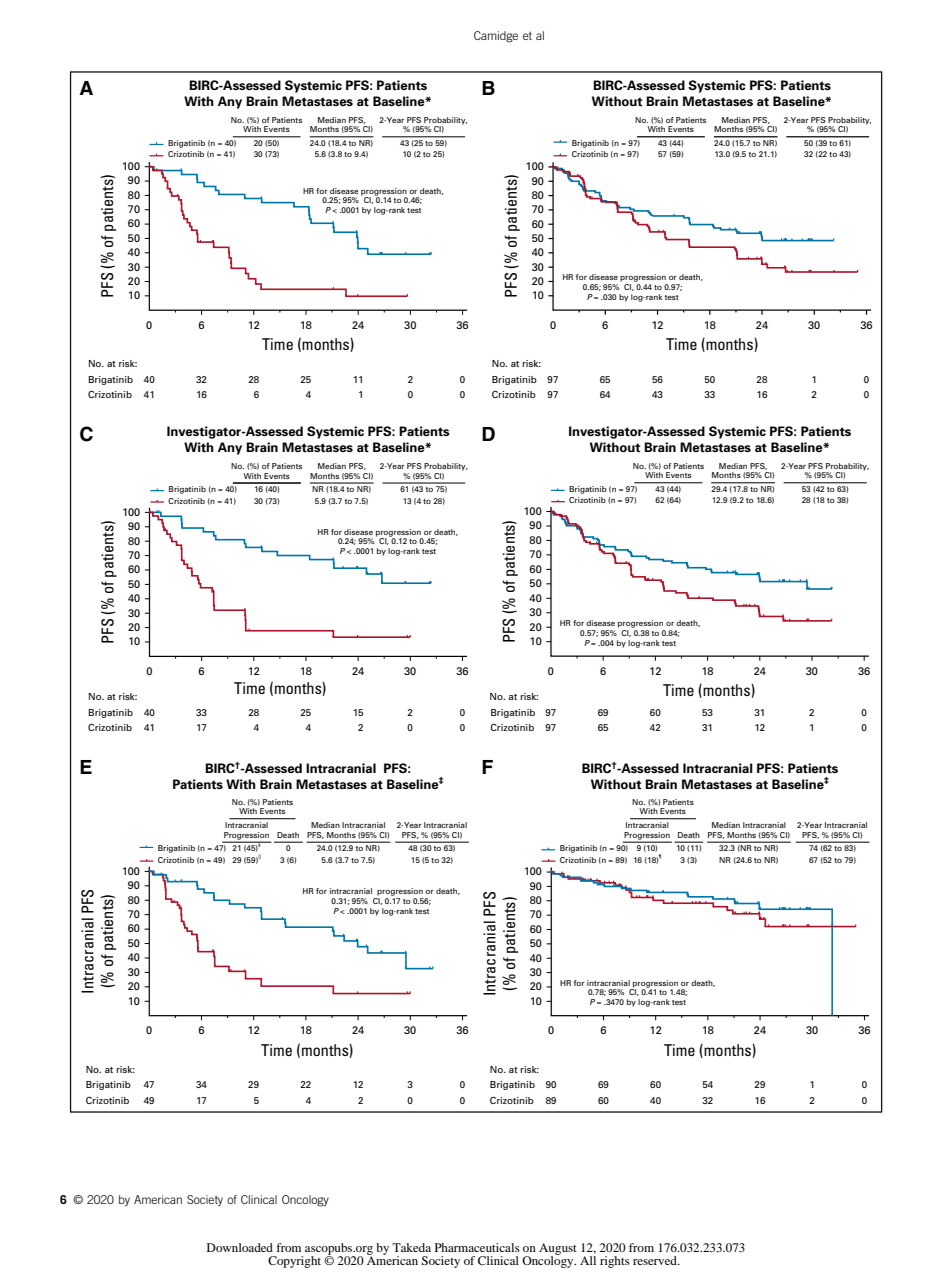 This screenshot has width=952, height=1275. I want to click on All, so click(588, 1260).
